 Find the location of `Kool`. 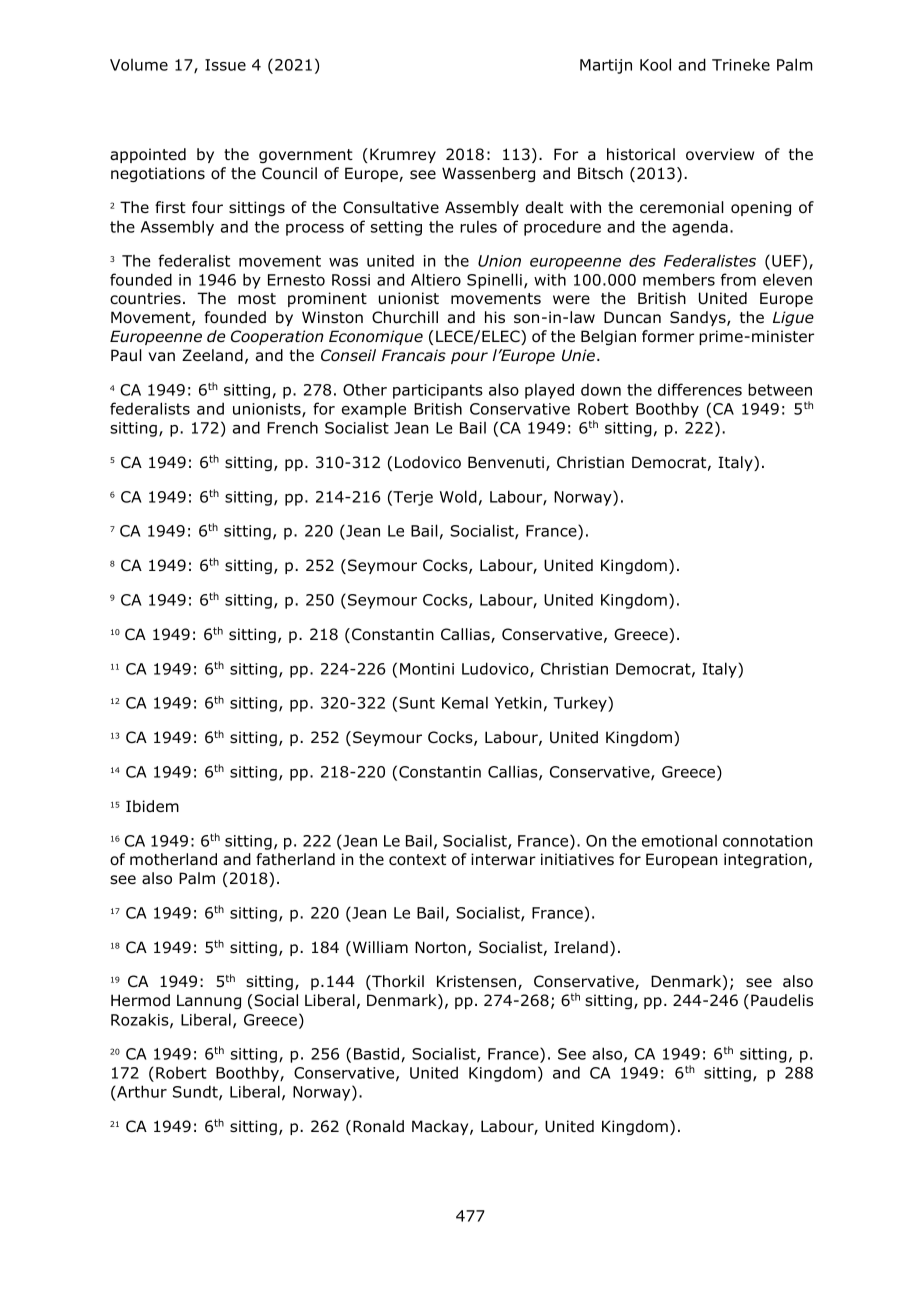

Kool is located at coordinates (655, 64).
